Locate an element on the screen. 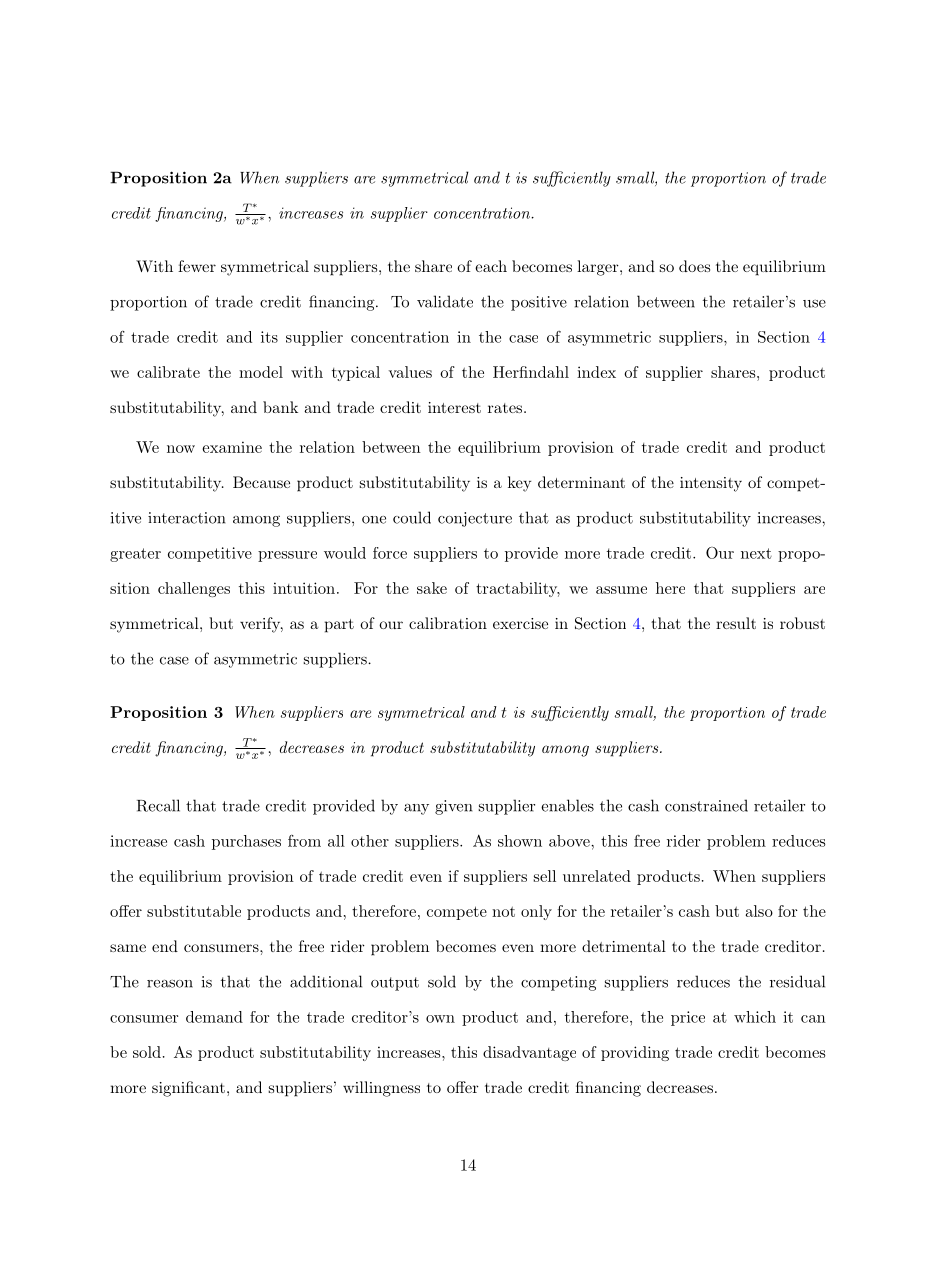 Image resolution: width=936 pixels, height=1288 pixels. calibration is located at coordinates (448, 623).
